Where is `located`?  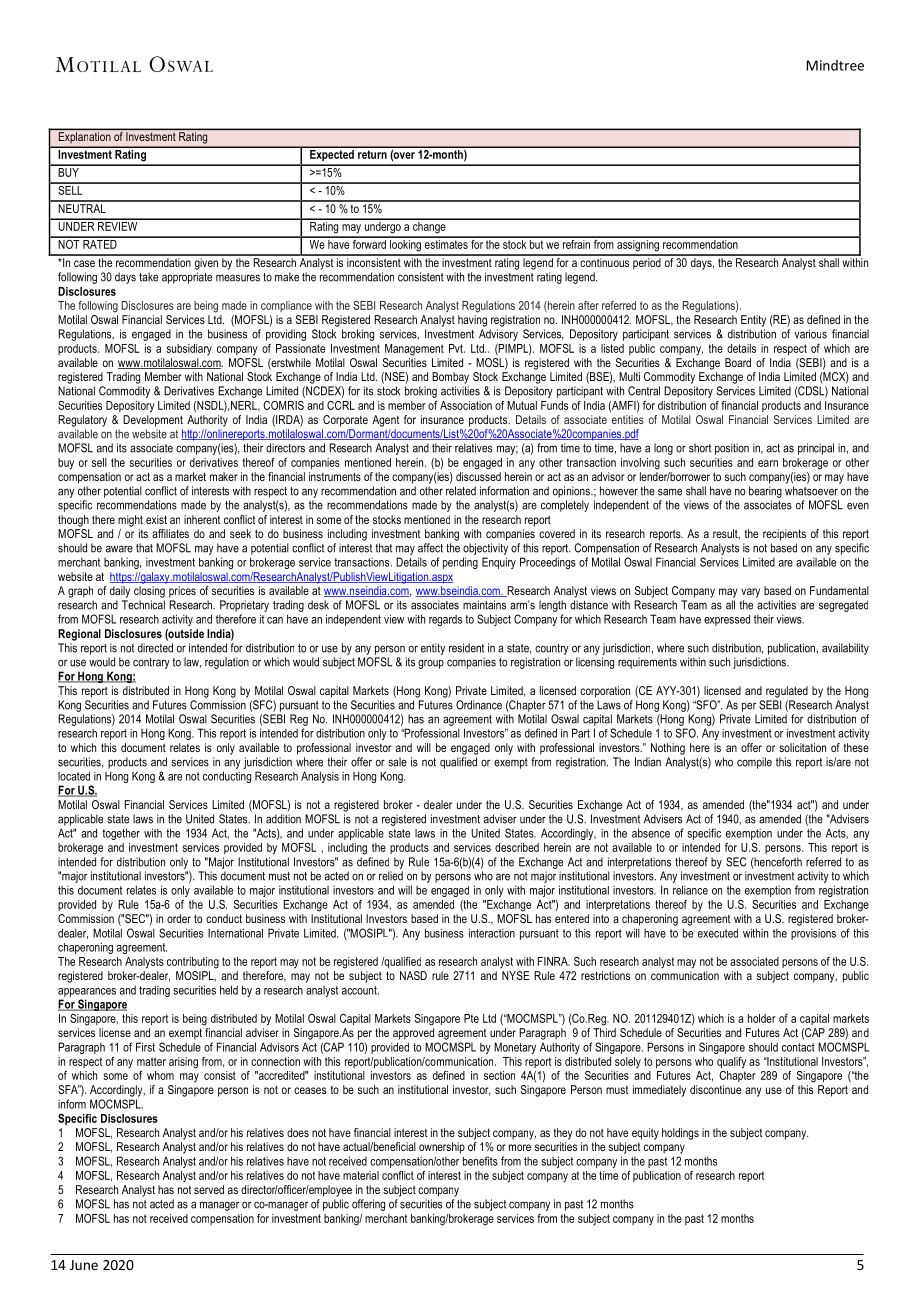
located is located at coordinates (74, 776).
